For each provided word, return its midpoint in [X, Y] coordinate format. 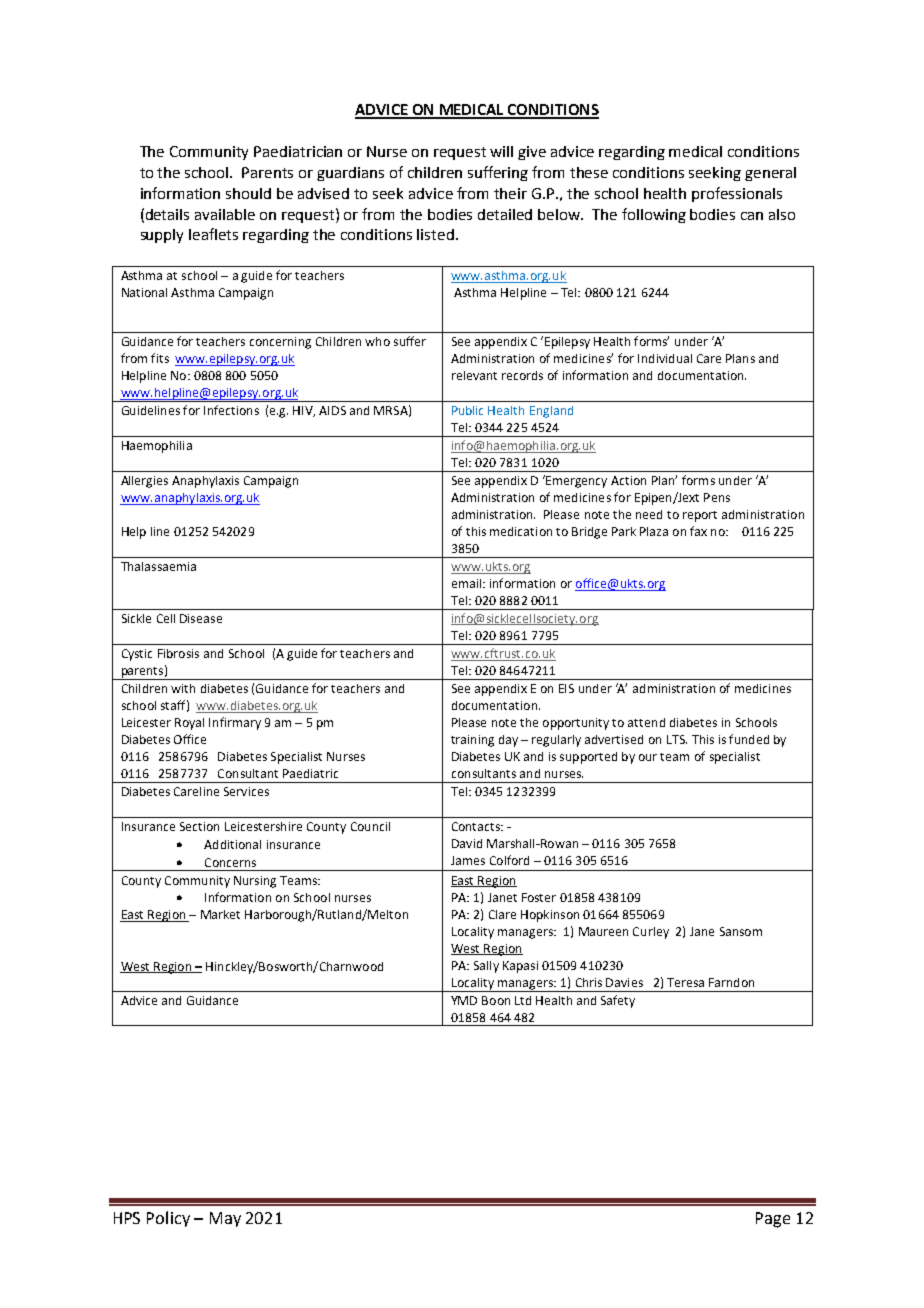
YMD [464, 1000]
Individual [665, 358]
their [510, 193]
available [225, 214]
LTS [677, 739]
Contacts [477, 826]
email [468, 583]
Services [246, 791]
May [225, 1219]
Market [220, 914]
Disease [201, 618]
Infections [231, 410]
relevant [474, 375]
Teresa [685, 982]
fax [698, 531]
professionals [737, 194]
